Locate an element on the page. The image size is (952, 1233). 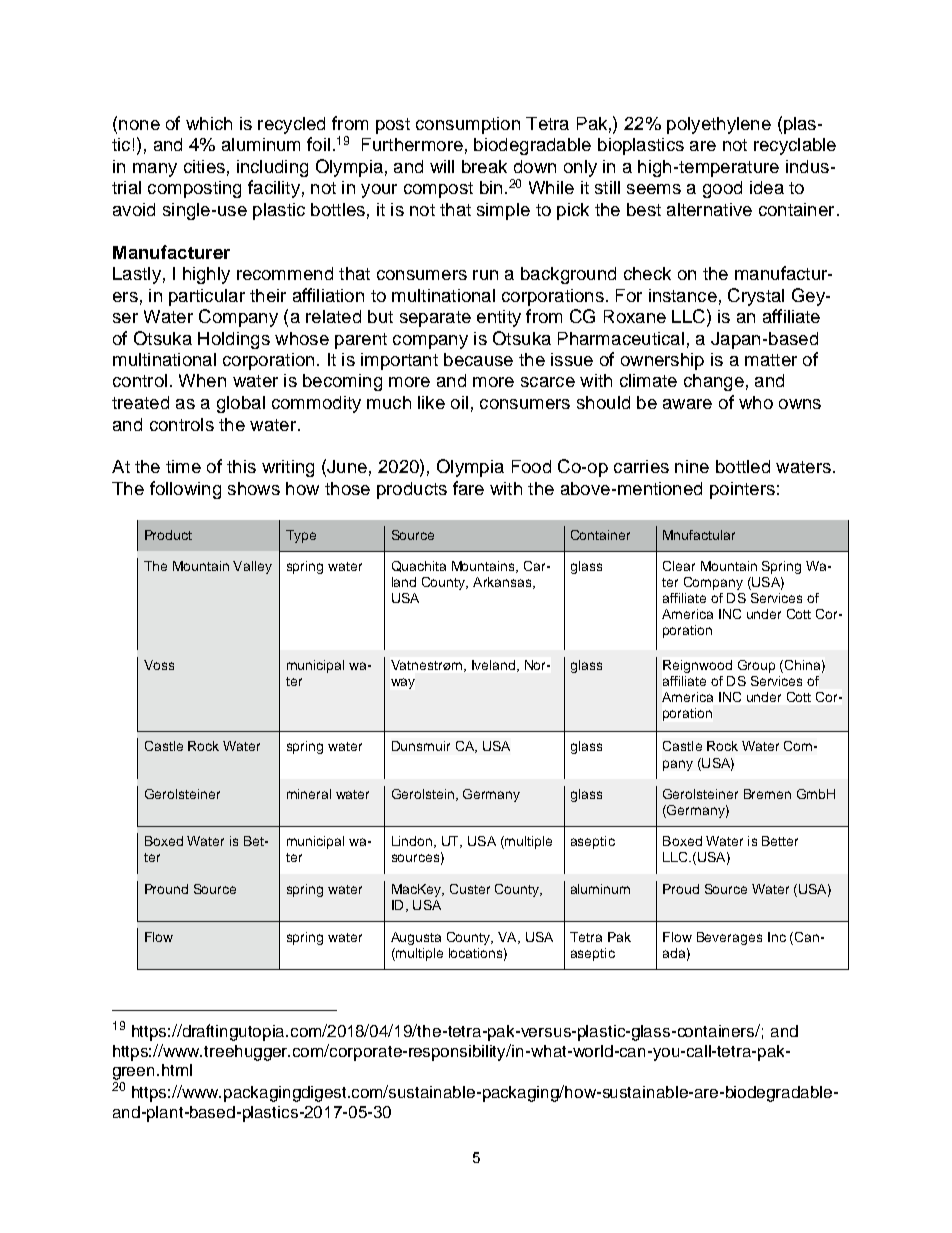
fare is located at coordinates (468, 488).
